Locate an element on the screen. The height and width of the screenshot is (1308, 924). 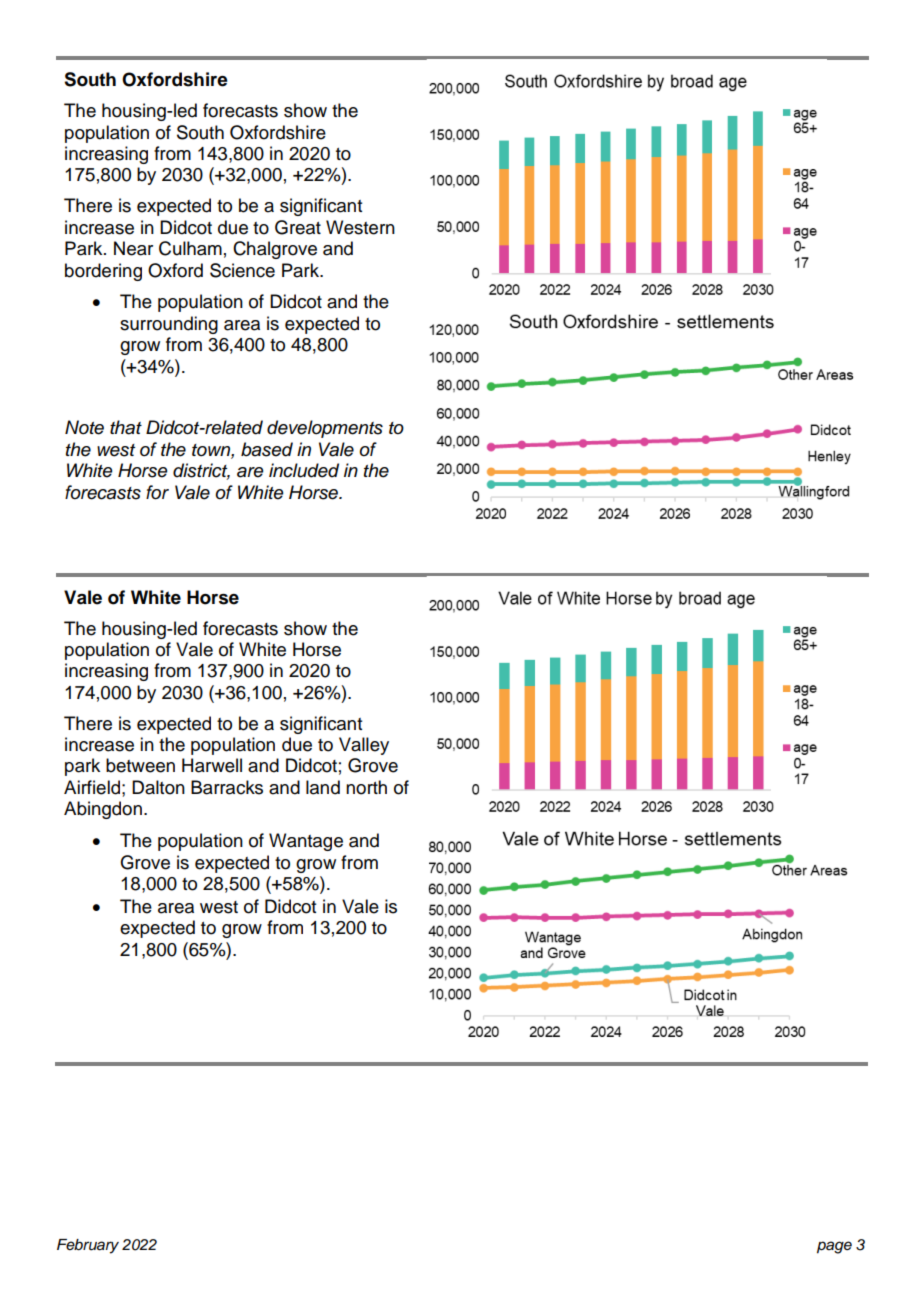
Dalton is located at coordinates (158, 787).
